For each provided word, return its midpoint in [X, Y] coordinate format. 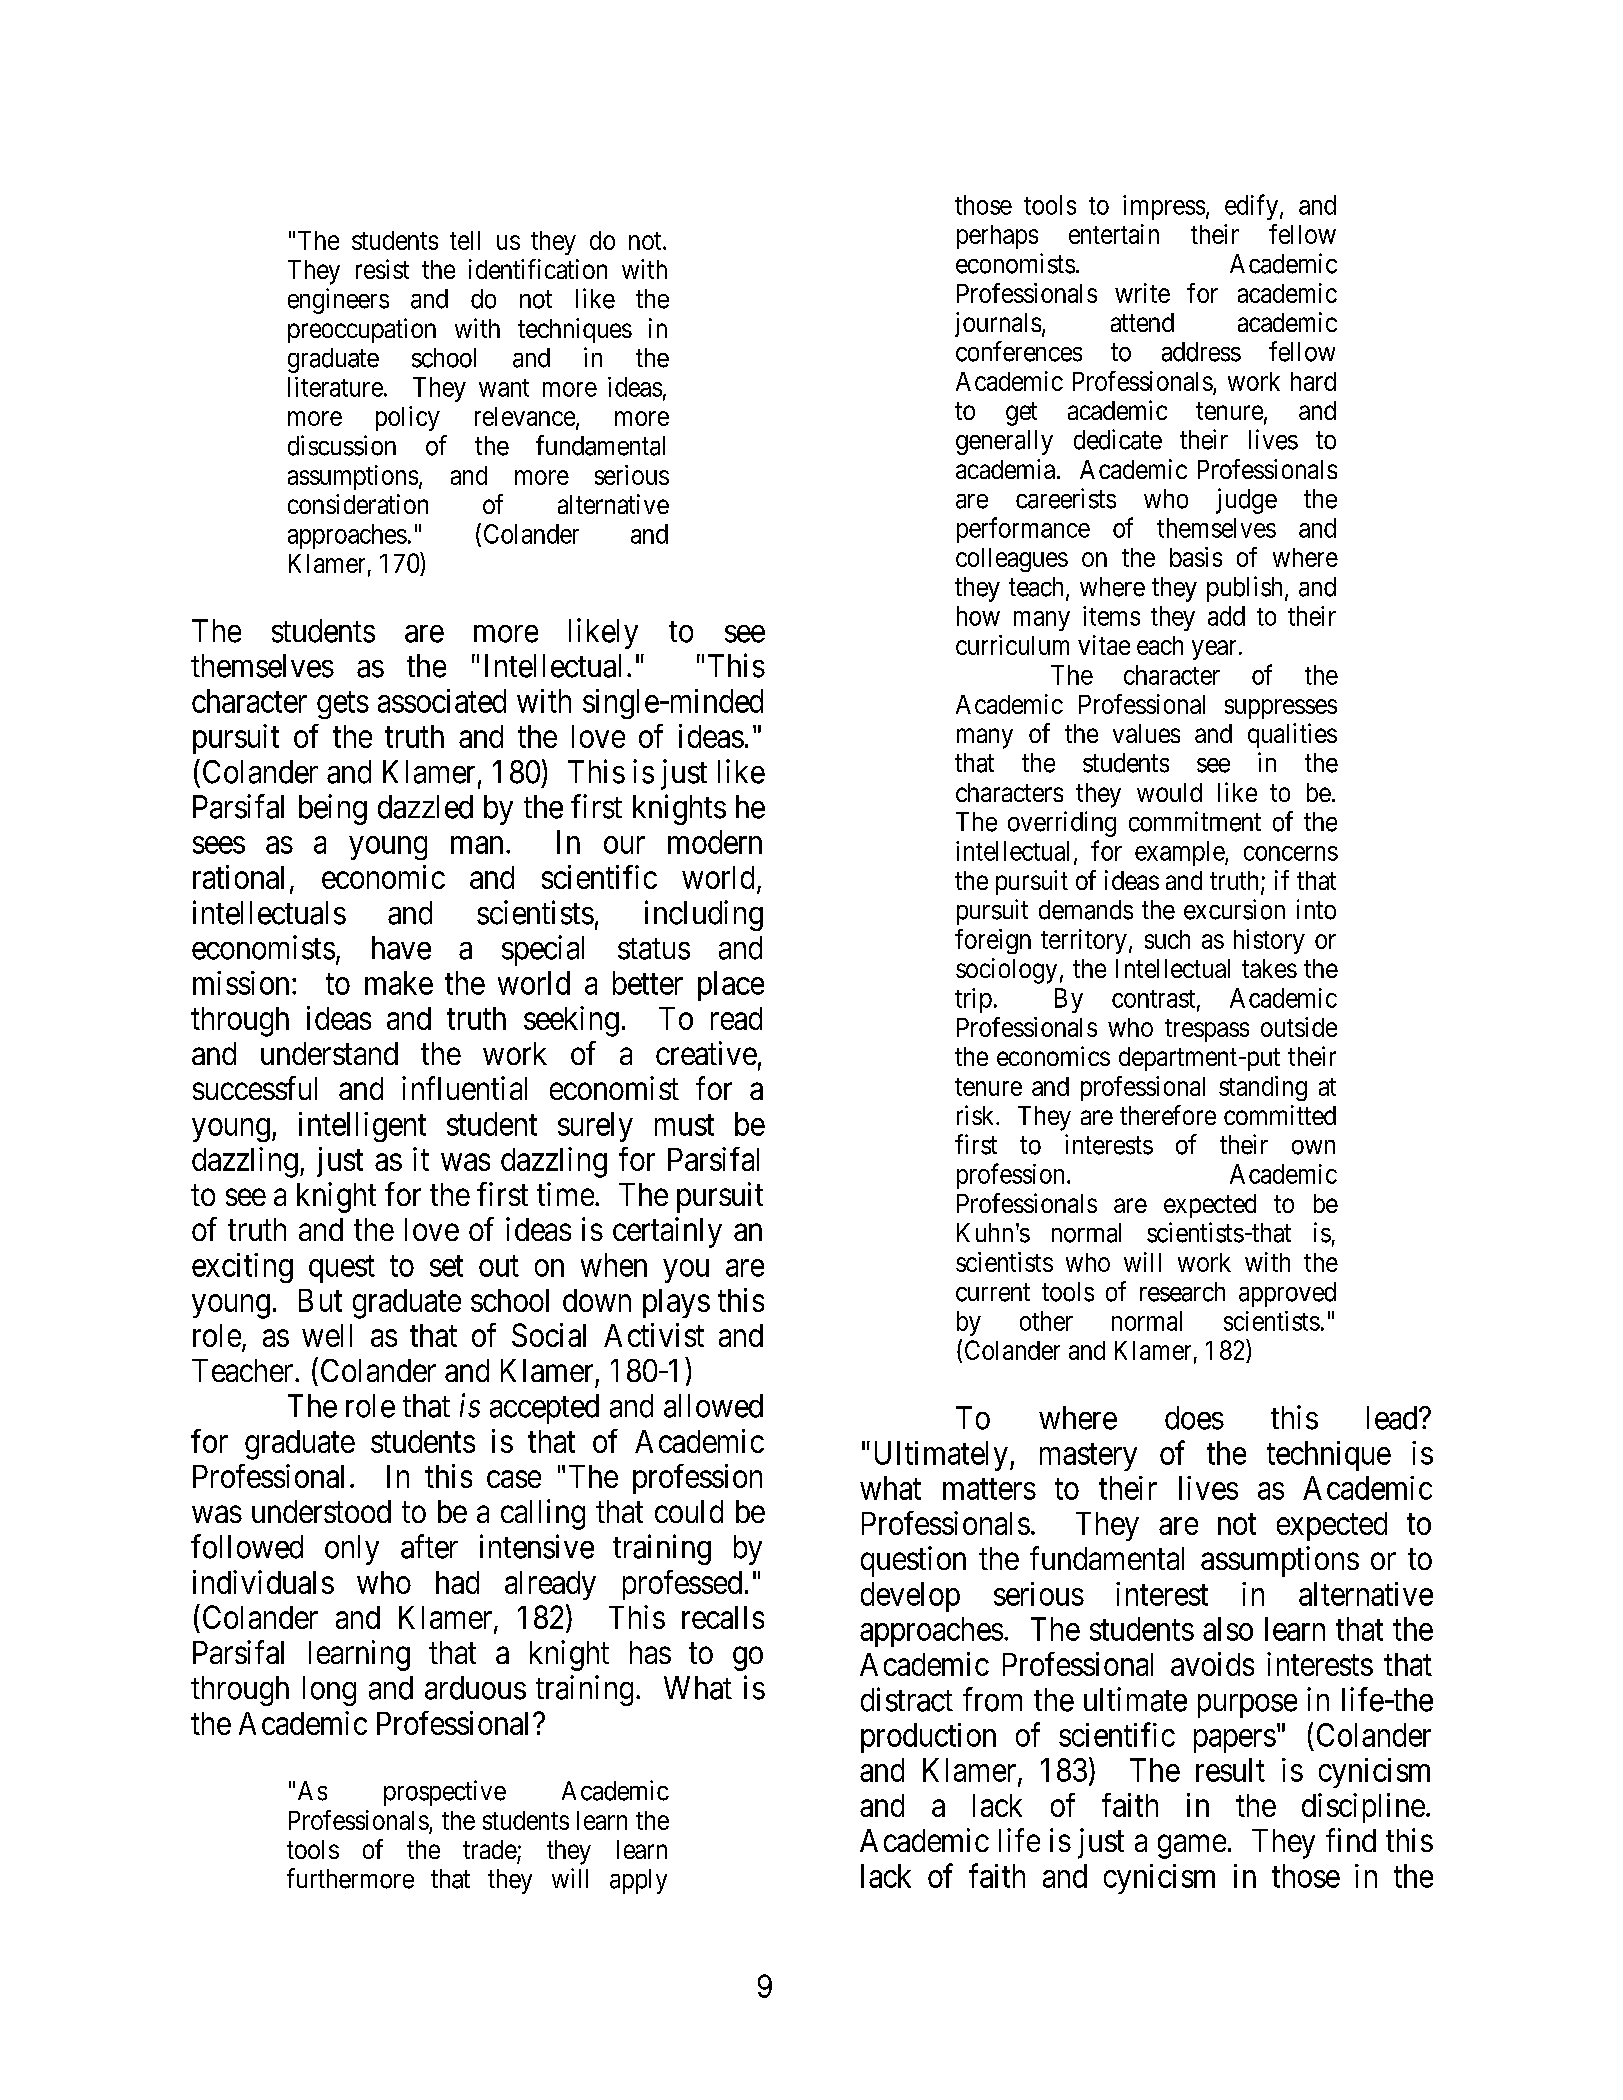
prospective [445, 1793]
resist [382, 269]
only [352, 1550]
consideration [358, 504]
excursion [1234, 909]
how [978, 616]
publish [1244, 589]
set [446, 1266]
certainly [667, 1232]
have [401, 948]
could [689, 1511]
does [1194, 1418]
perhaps [997, 237]
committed [1280, 1115]
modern [715, 842]
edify [1251, 207]
